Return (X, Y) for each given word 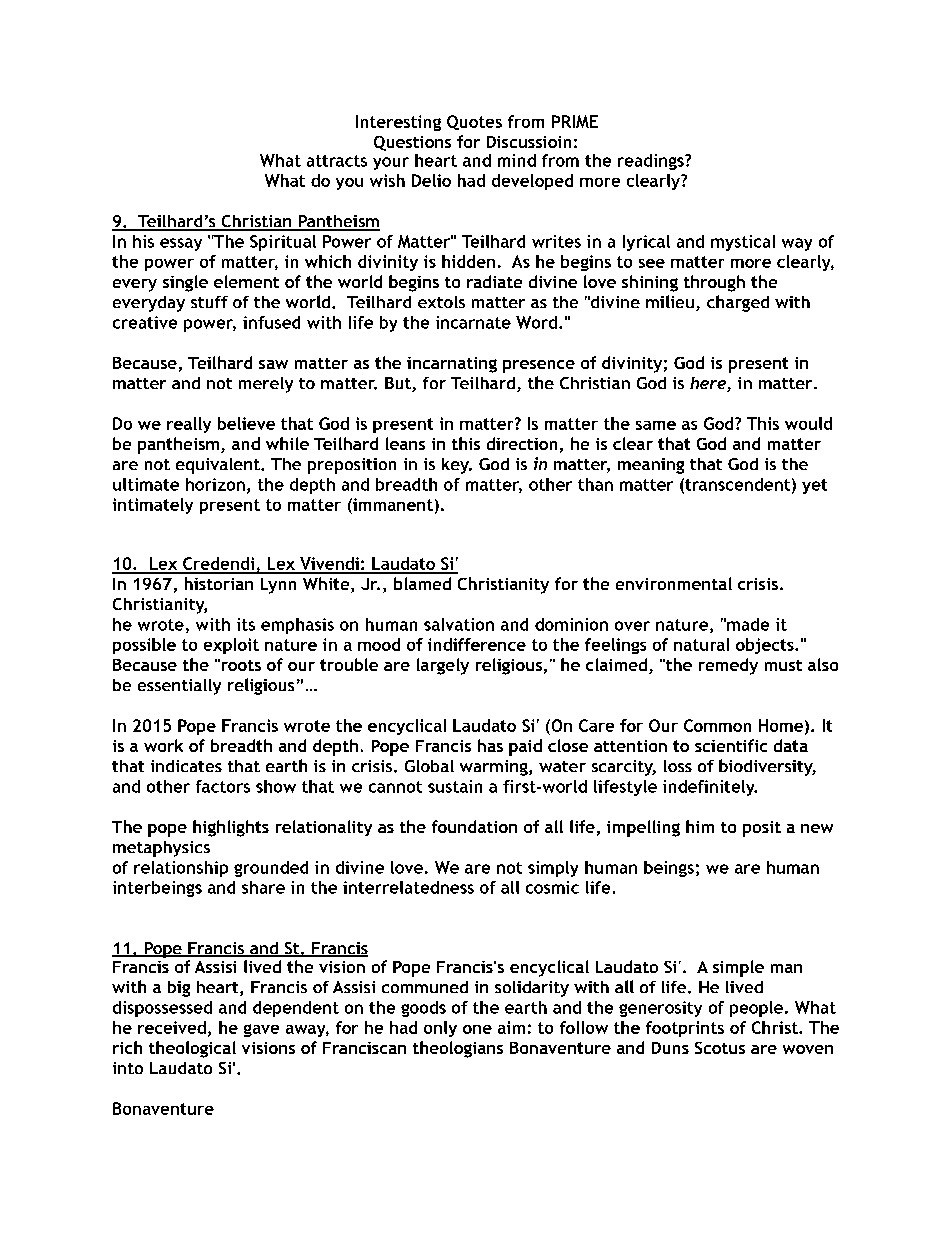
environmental (674, 583)
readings (652, 162)
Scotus (720, 1048)
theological (192, 1049)
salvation (459, 624)
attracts (337, 161)
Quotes (474, 122)
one (477, 1029)
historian (219, 583)
